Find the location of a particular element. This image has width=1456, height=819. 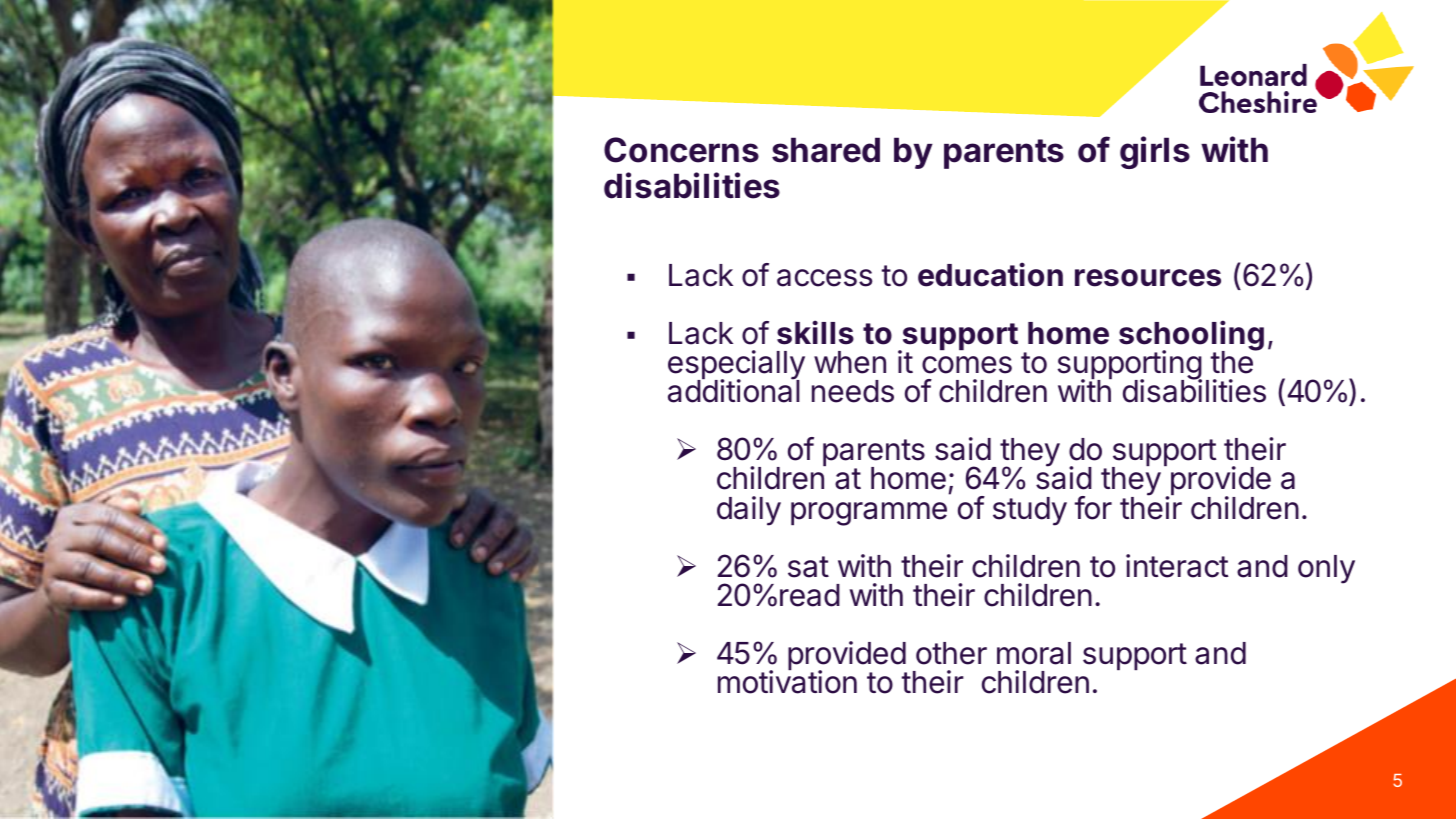

skills is located at coordinates (815, 332).
